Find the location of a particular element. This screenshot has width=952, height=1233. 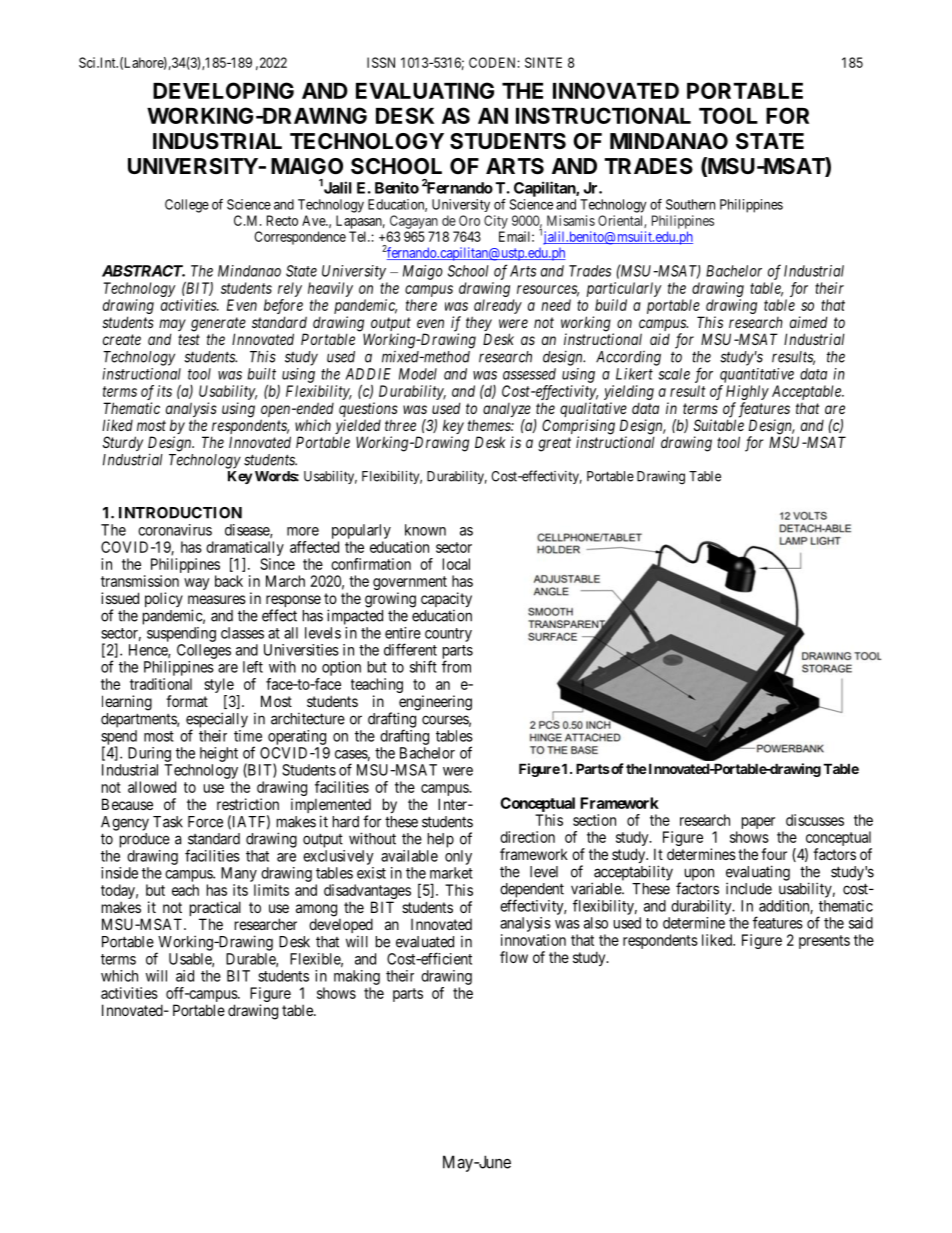

practical is located at coordinates (215, 910).
